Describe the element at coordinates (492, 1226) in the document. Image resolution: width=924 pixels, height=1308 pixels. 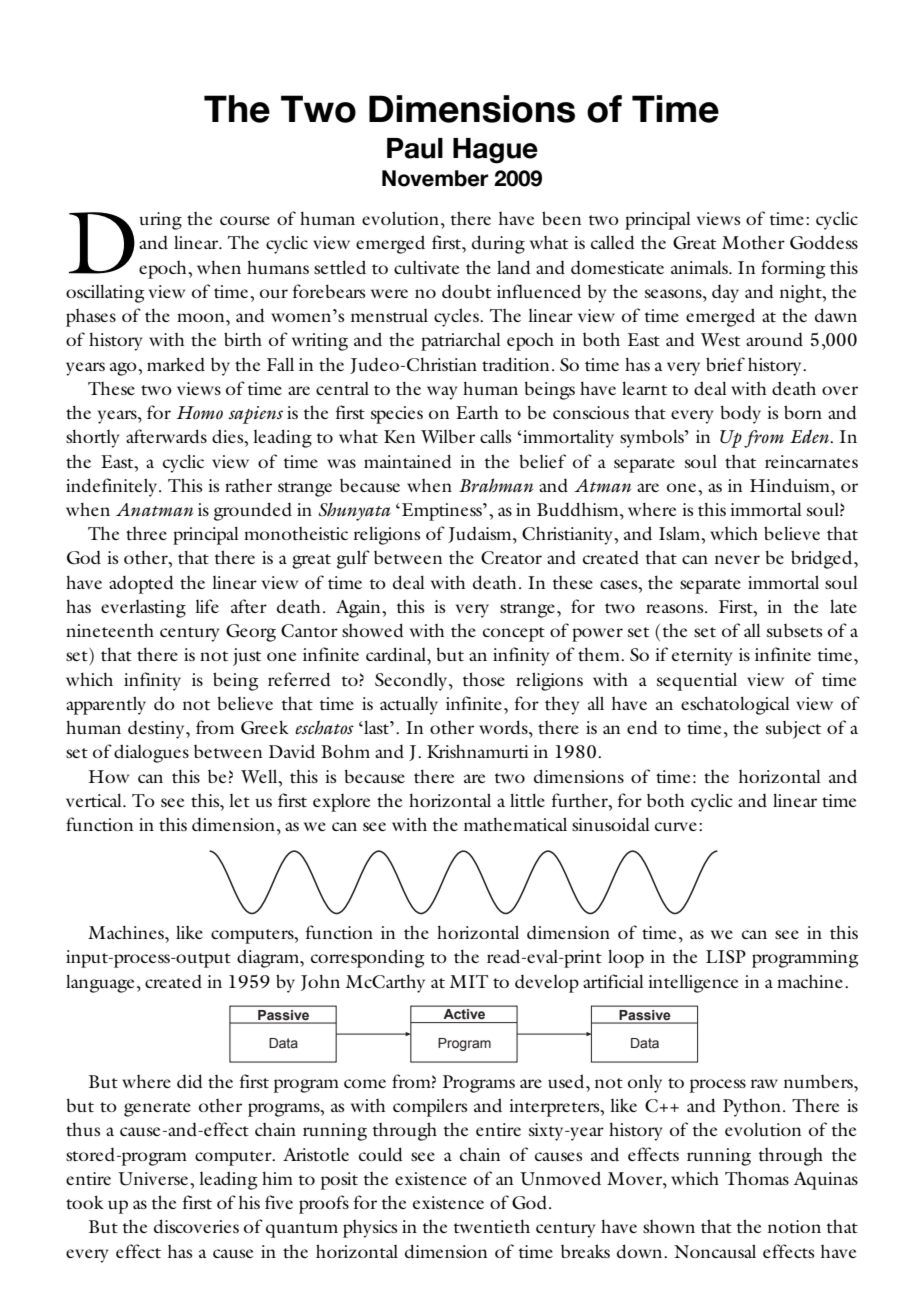
I see `twentieth` at that location.
